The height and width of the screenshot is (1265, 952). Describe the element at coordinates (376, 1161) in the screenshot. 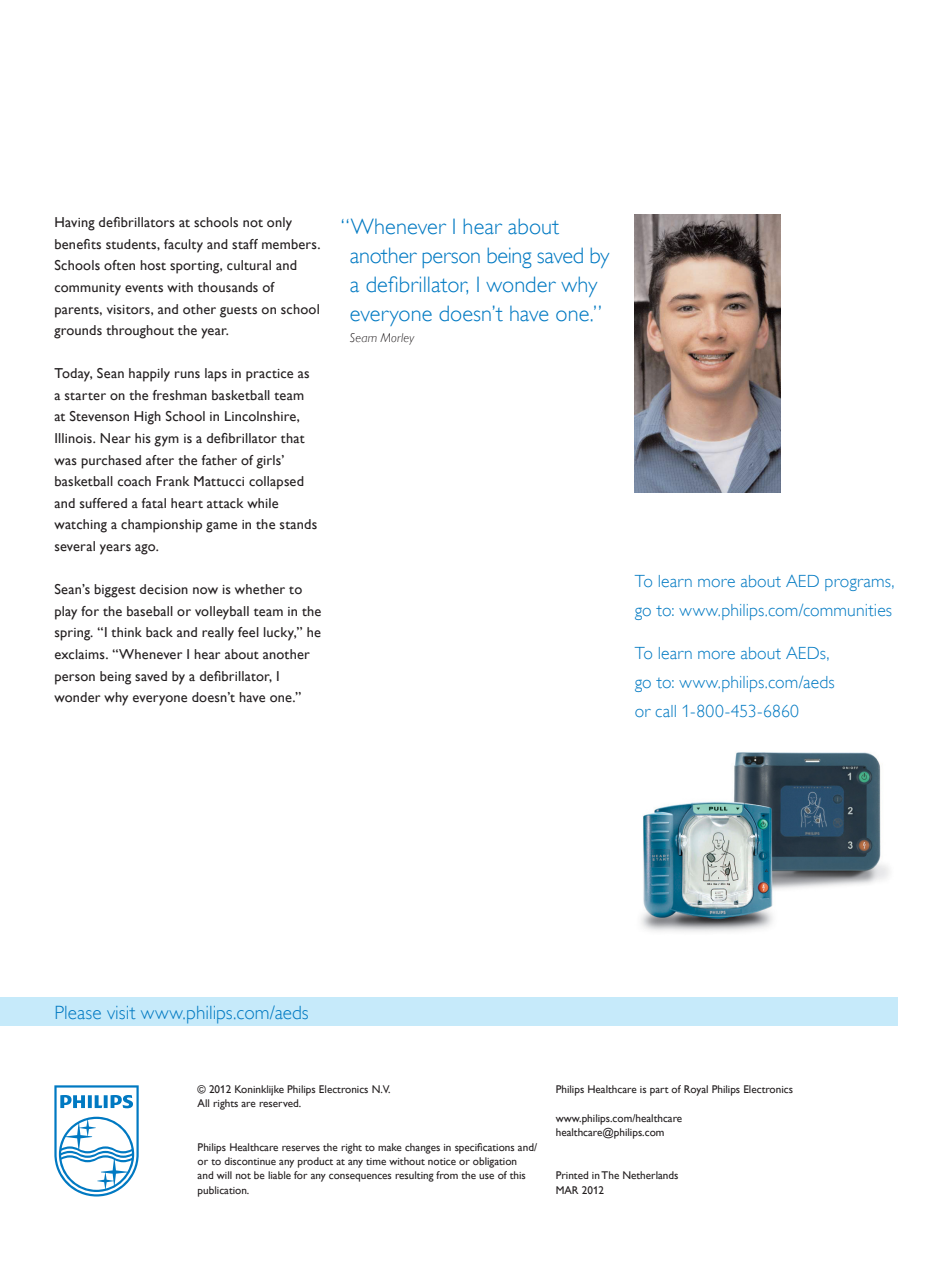

I see `time` at that location.
